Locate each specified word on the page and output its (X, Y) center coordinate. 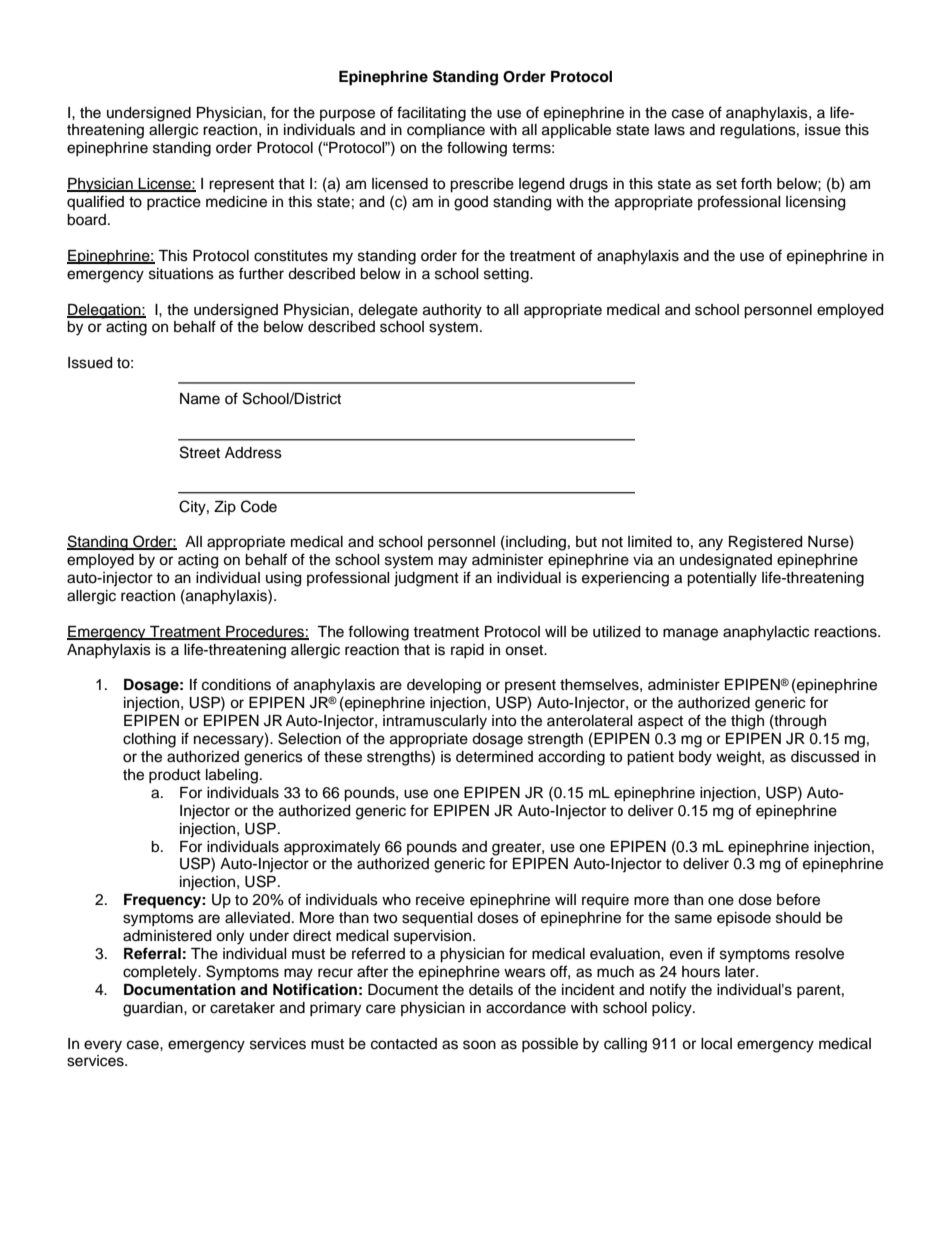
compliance (446, 131)
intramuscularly (435, 722)
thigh (747, 722)
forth (756, 183)
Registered (765, 543)
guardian (154, 1009)
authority (452, 311)
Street (200, 452)
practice (174, 203)
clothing (149, 740)
